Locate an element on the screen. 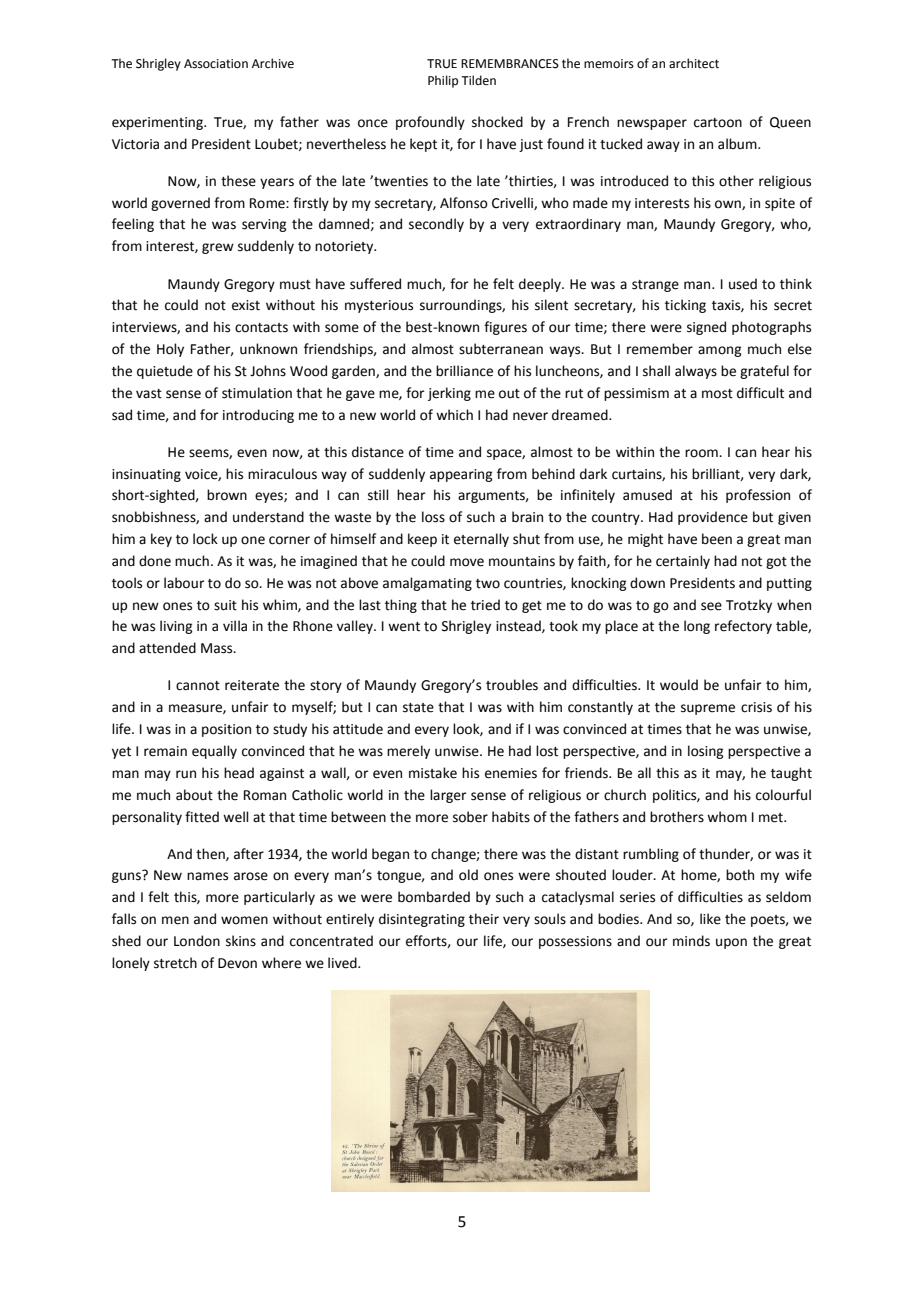 The image size is (924, 1308). troubles is located at coordinates (512, 685).
